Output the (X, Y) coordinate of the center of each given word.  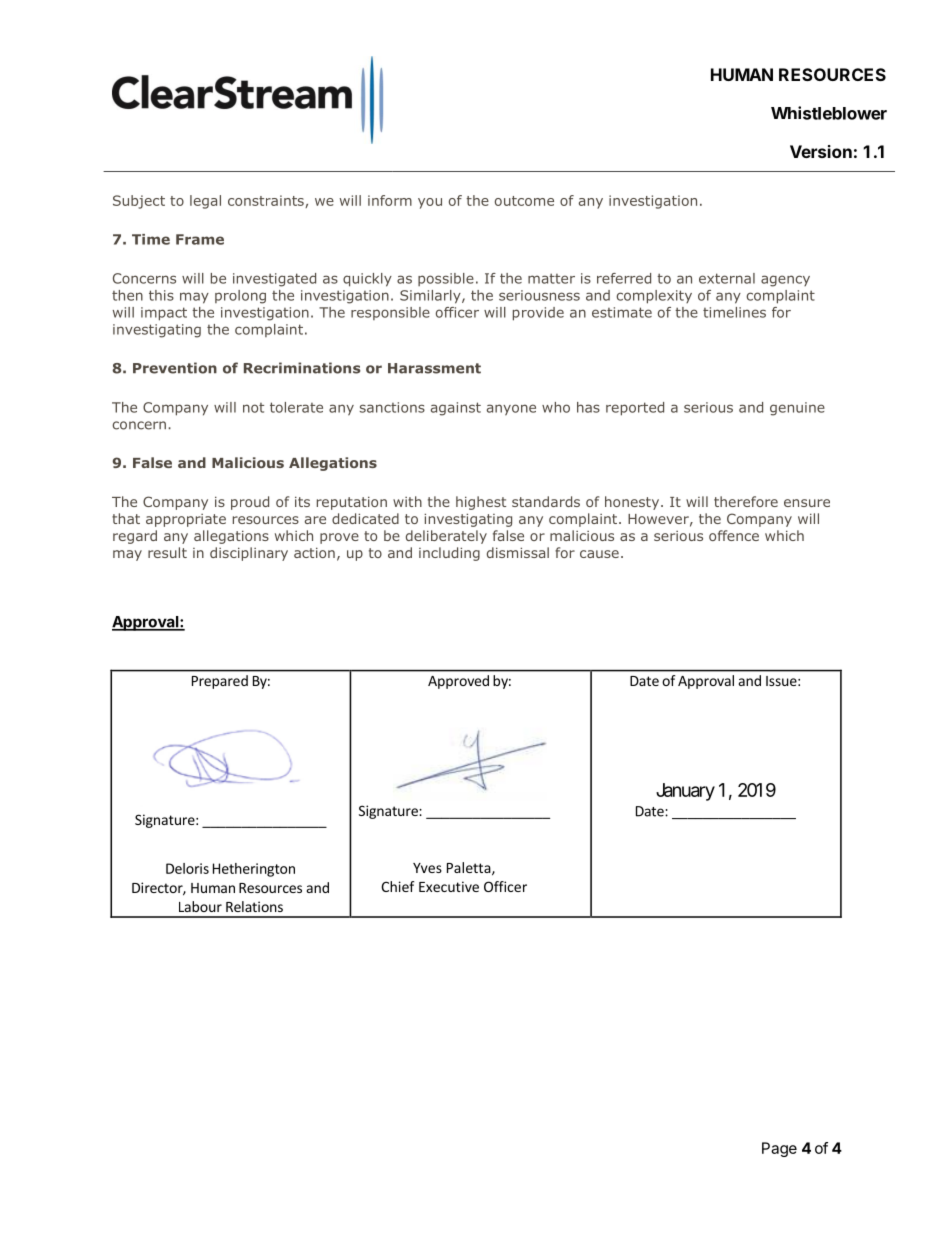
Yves (427, 868)
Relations (254, 906)
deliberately (446, 537)
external (727, 278)
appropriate (186, 520)
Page (779, 1149)
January (685, 792)
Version (821, 151)
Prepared (220, 682)
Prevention (175, 368)
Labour (200, 906)
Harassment (434, 368)
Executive (449, 886)
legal (205, 202)
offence (734, 535)
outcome (524, 201)
